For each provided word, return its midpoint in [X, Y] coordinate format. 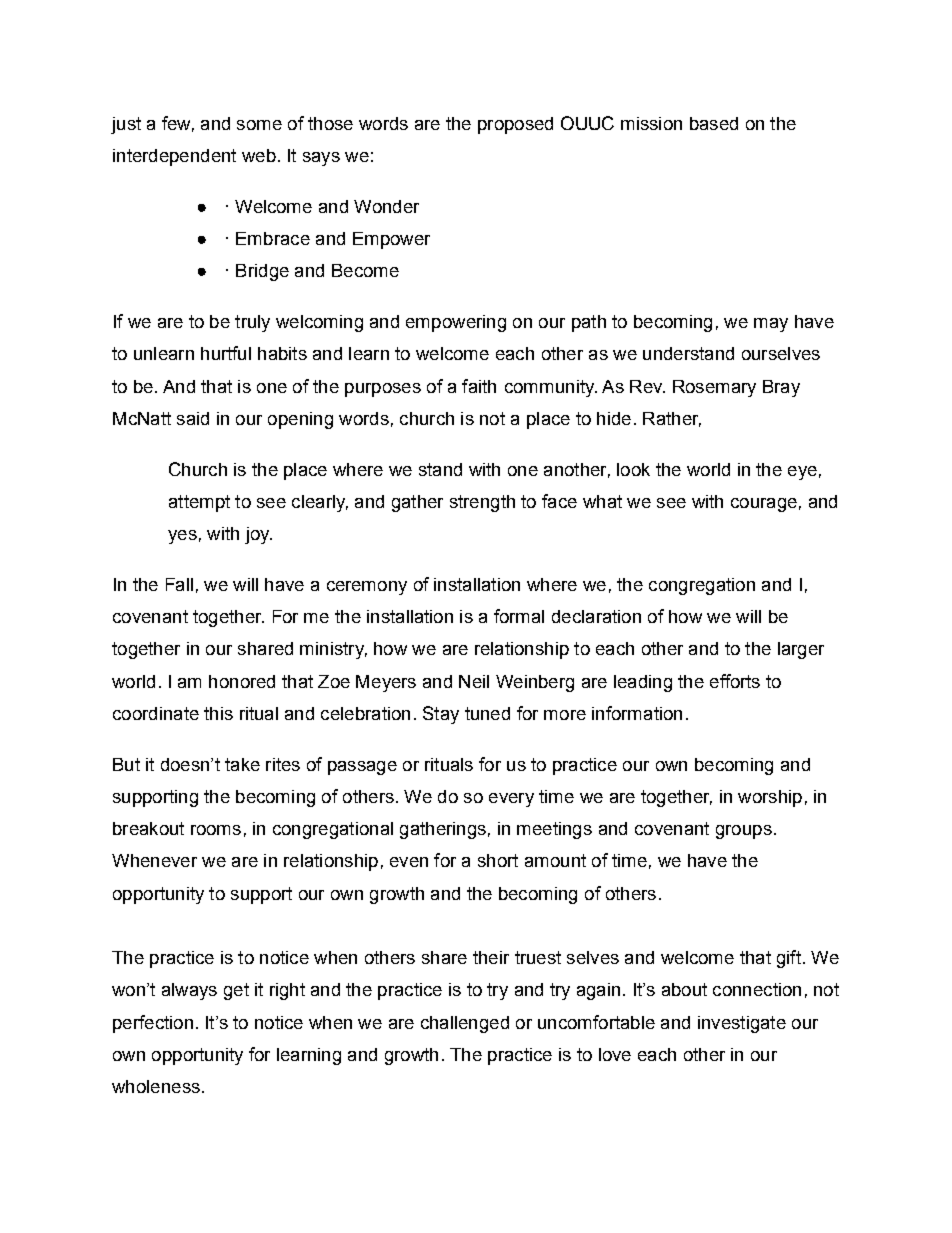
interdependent [174, 157]
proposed [515, 125]
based [714, 123]
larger [801, 650]
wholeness [156, 1086]
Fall [179, 584]
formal [519, 616]
